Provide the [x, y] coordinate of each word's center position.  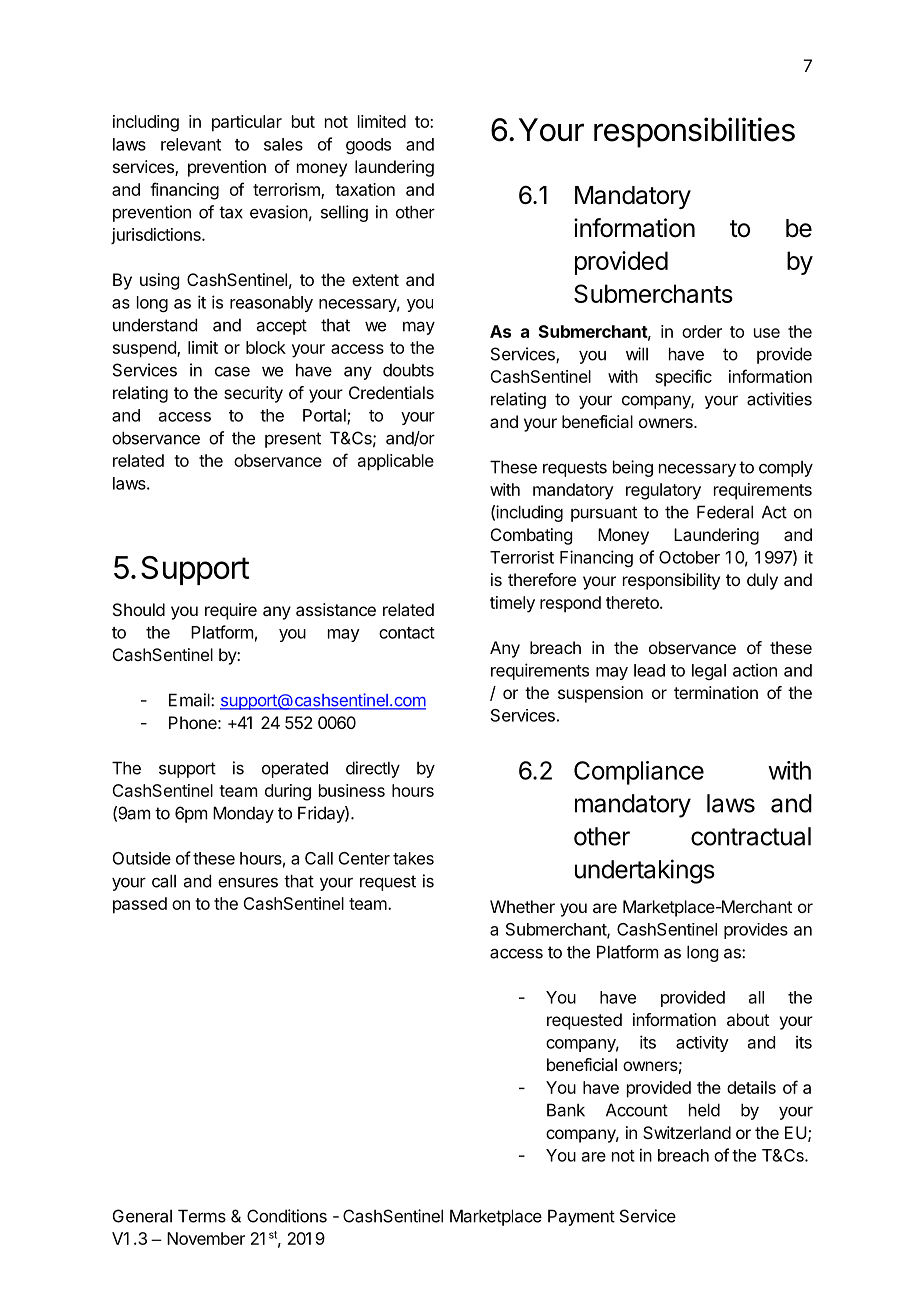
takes [413, 858]
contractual [751, 836]
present [293, 440]
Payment [581, 1217]
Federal [725, 512]
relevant [191, 144]
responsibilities [694, 132]
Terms [202, 1216]
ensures [248, 883]
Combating [531, 536]
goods [368, 146]
